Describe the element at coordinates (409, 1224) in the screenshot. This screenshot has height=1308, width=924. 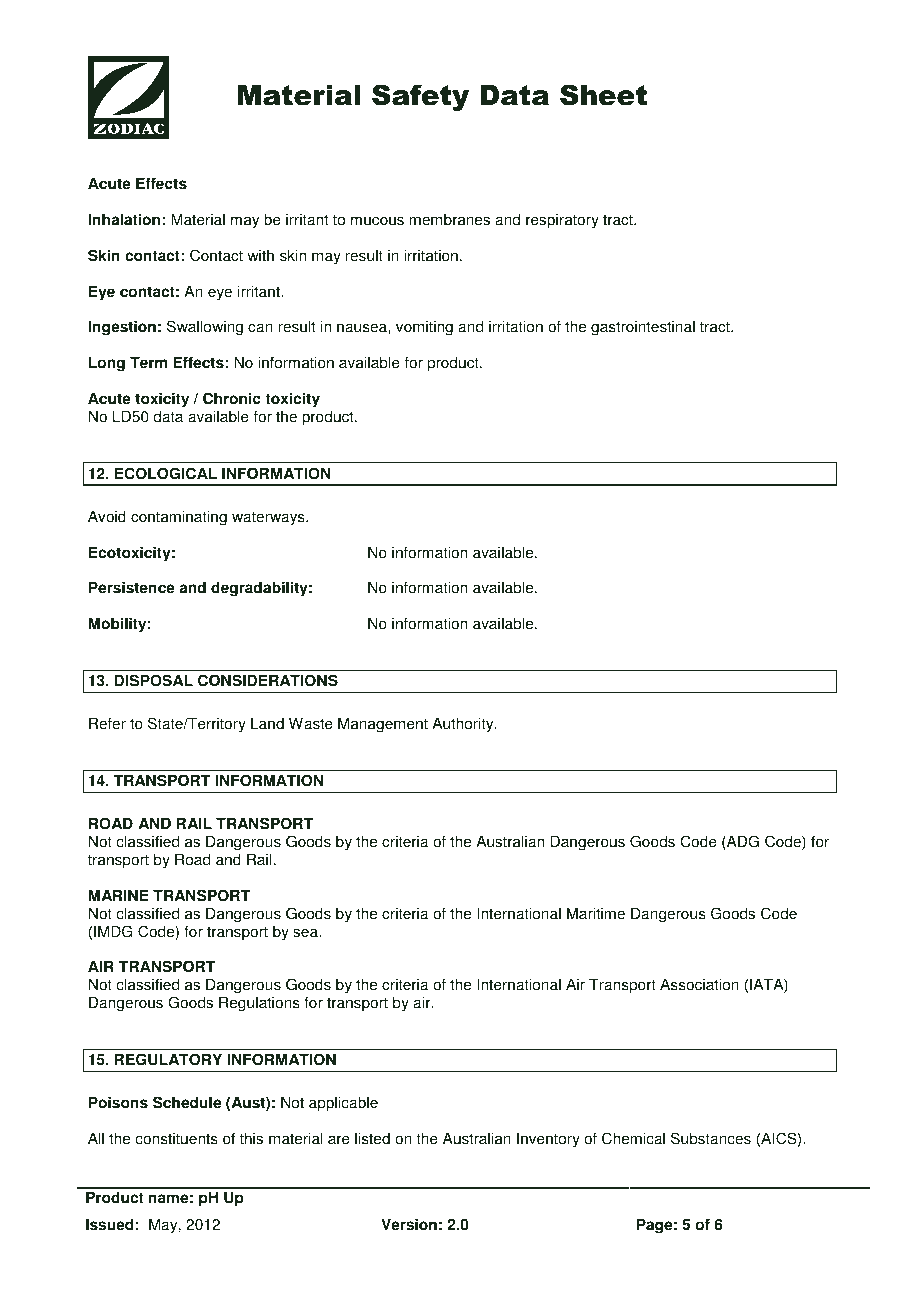
I see `Version` at that location.
